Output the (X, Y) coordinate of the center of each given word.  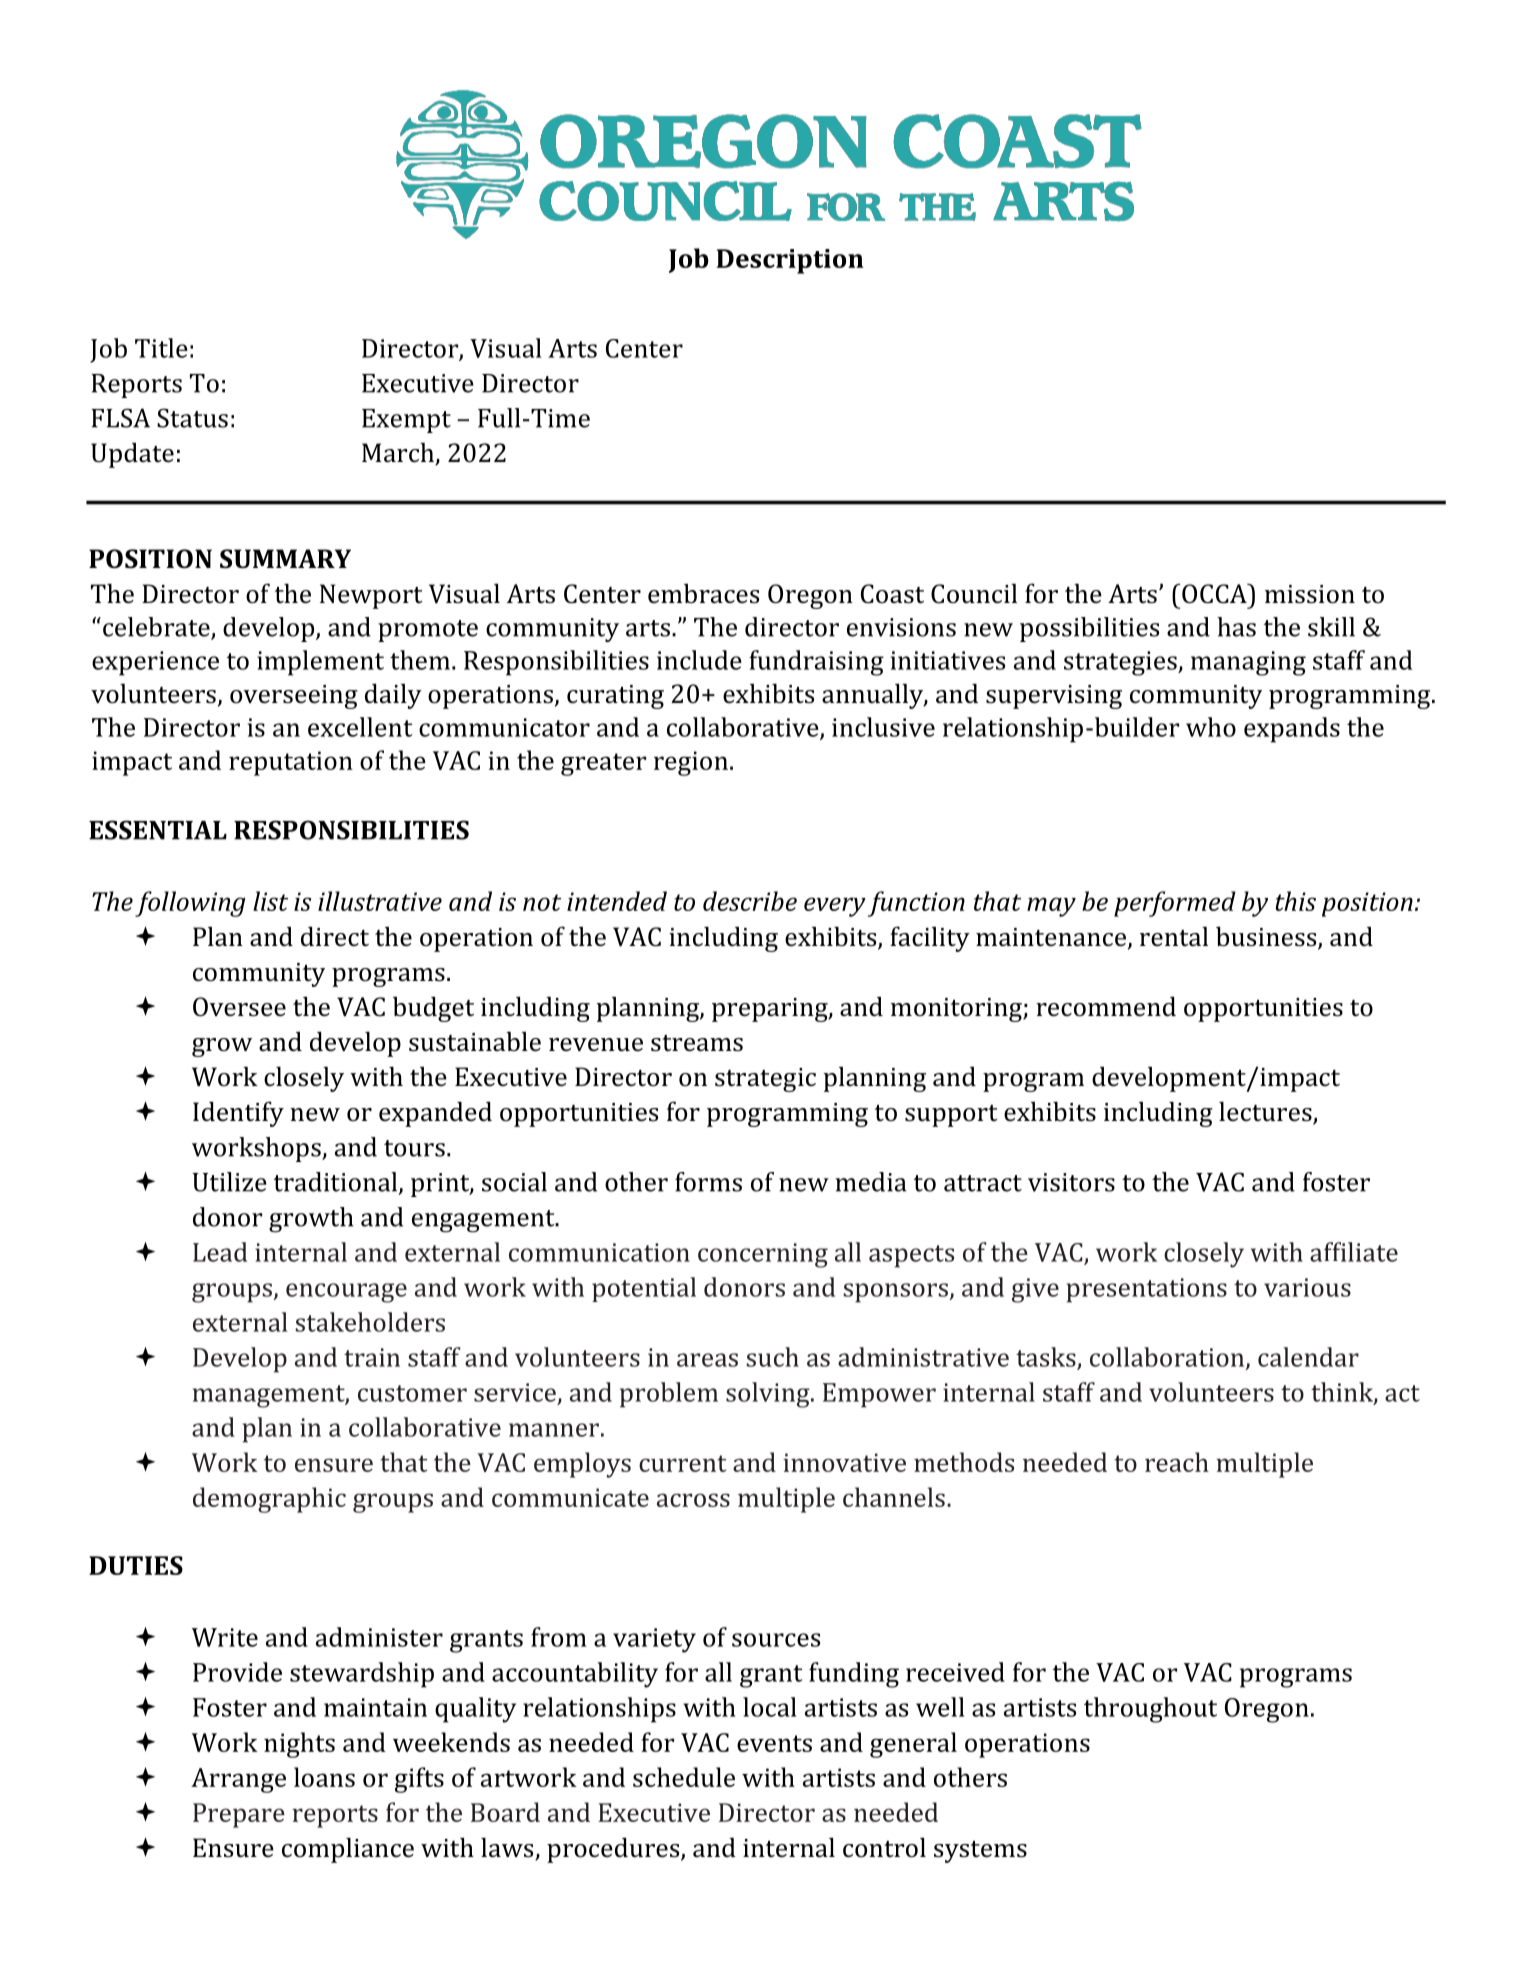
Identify (238, 1114)
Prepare (239, 1815)
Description (790, 261)
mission (1310, 594)
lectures (1266, 1112)
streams (697, 1043)
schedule (684, 1777)
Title (161, 348)
